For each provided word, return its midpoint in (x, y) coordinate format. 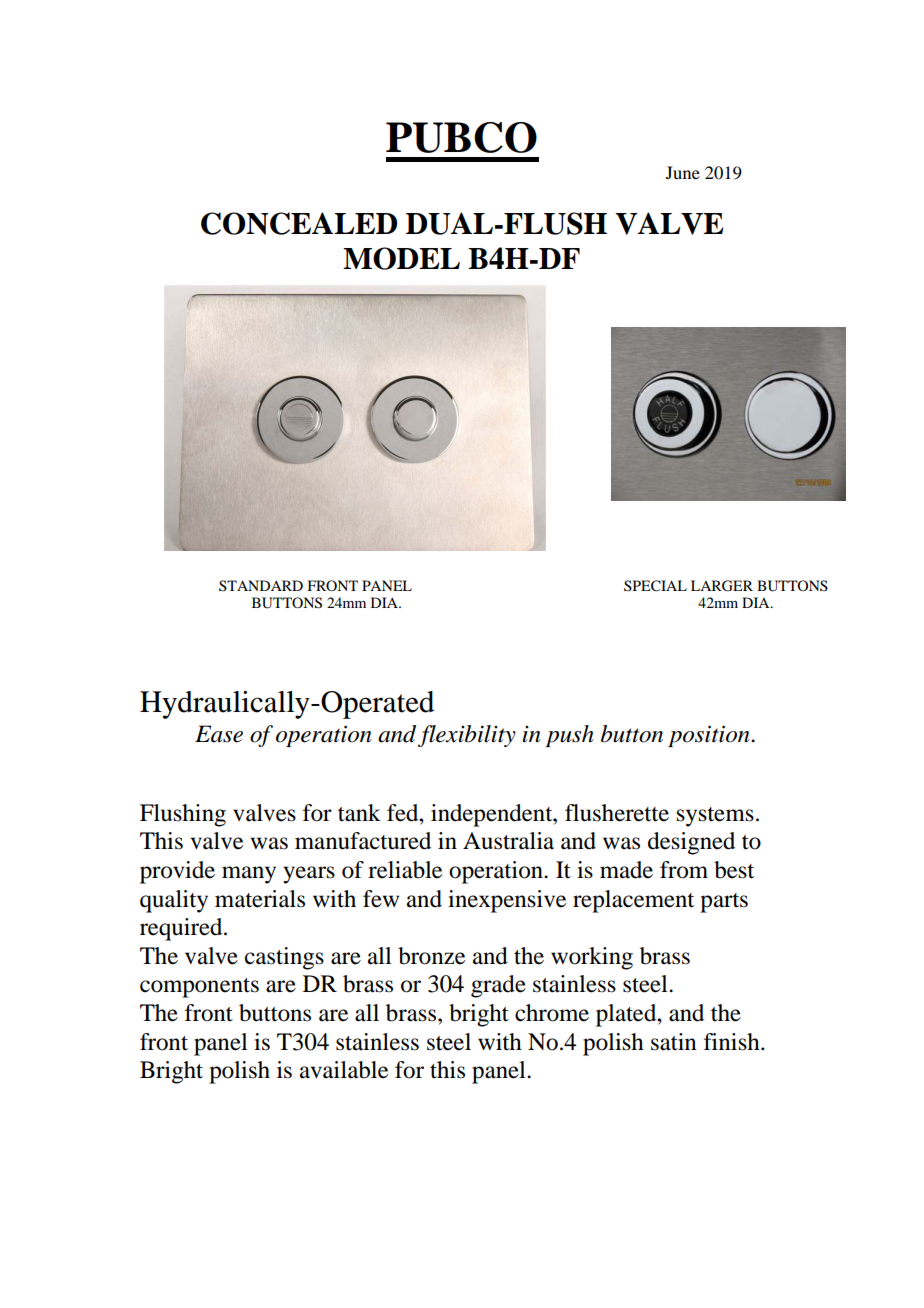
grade (498, 986)
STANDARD (261, 585)
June (683, 172)
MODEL (401, 258)
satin (674, 1042)
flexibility (467, 736)
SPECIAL (655, 586)
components (199, 988)
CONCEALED (299, 223)
